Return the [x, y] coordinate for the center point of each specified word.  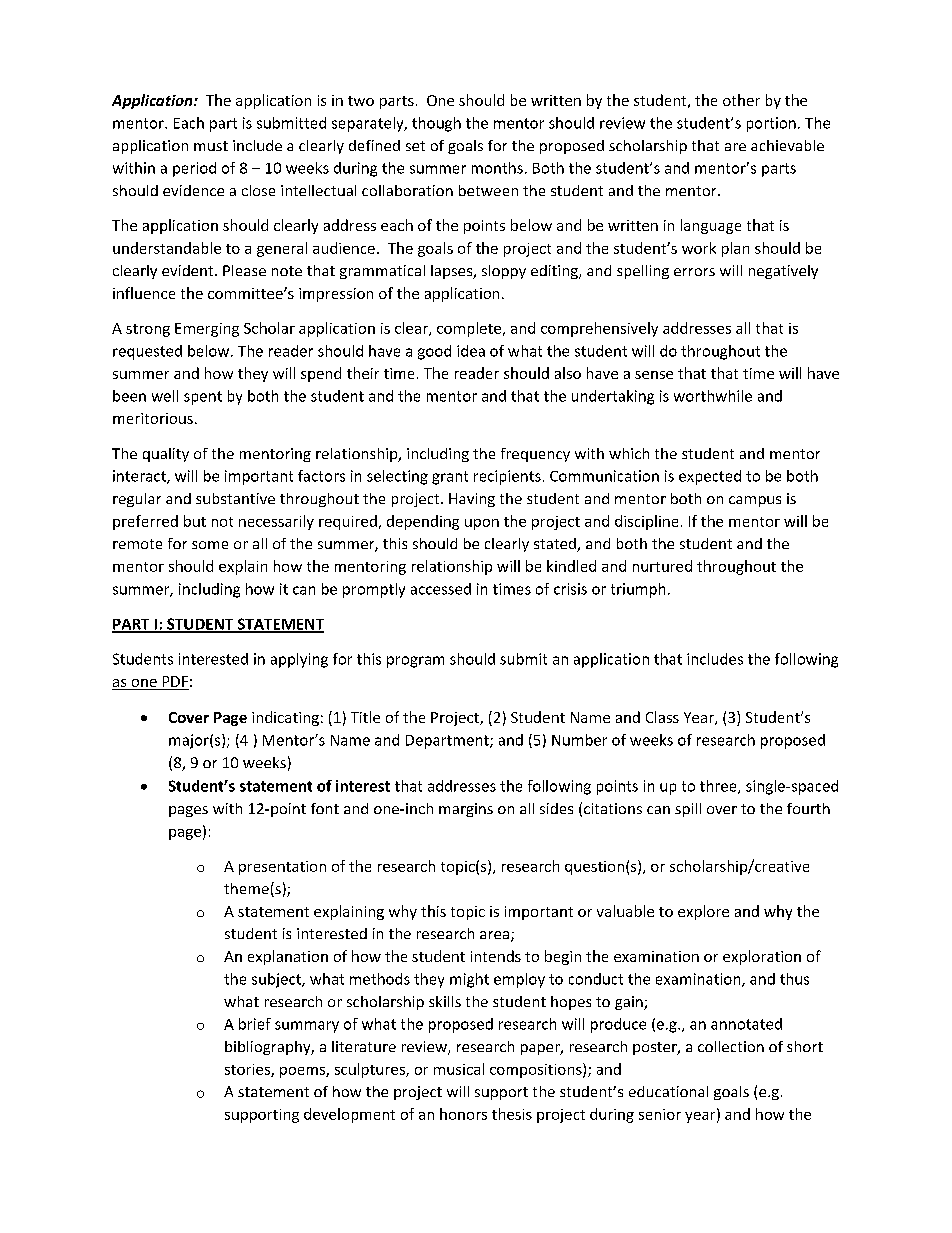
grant [450, 478]
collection [731, 1046]
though [436, 124]
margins [466, 810]
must [211, 146]
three [719, 787]
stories [248, 1070]
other [741, 100]
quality [166, 455]
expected [710, 477]
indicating [285, 718]
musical [459, 1069]
